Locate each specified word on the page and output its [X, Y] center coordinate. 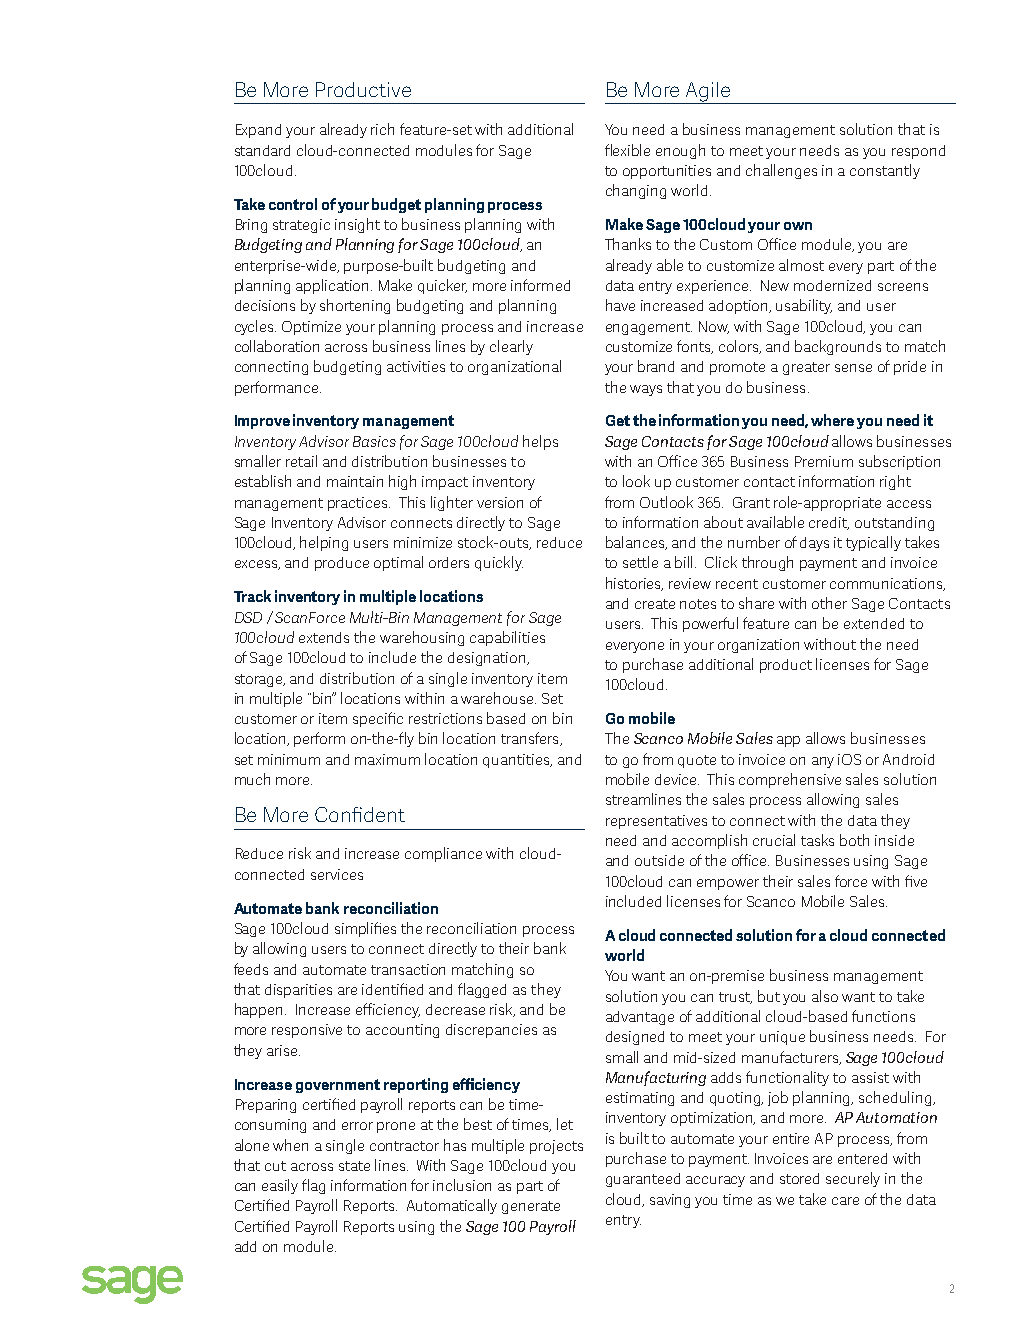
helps [540, 442]
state [354, 1166]
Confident [360, 814]
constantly [885, 171]
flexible [627, 150]
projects [556, 1147]
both [854, 840]
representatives [656, 822]
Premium [824, 461]
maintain [355, 481]
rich [382, 129]
